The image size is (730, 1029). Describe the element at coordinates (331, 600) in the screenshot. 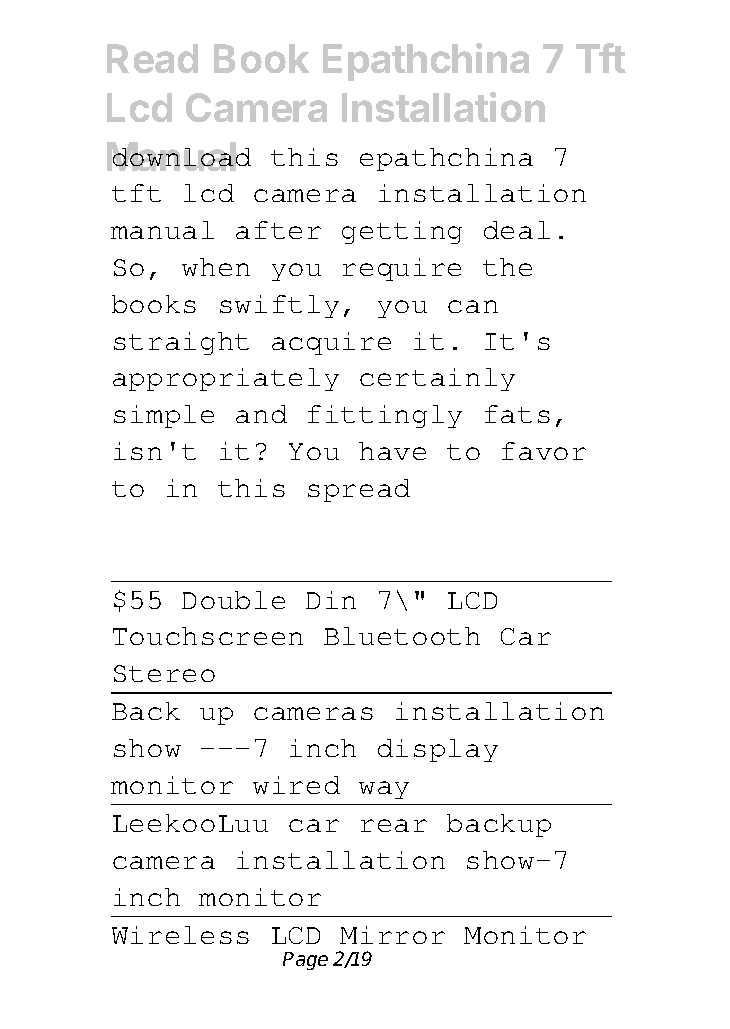

I see `Din` at that location.
